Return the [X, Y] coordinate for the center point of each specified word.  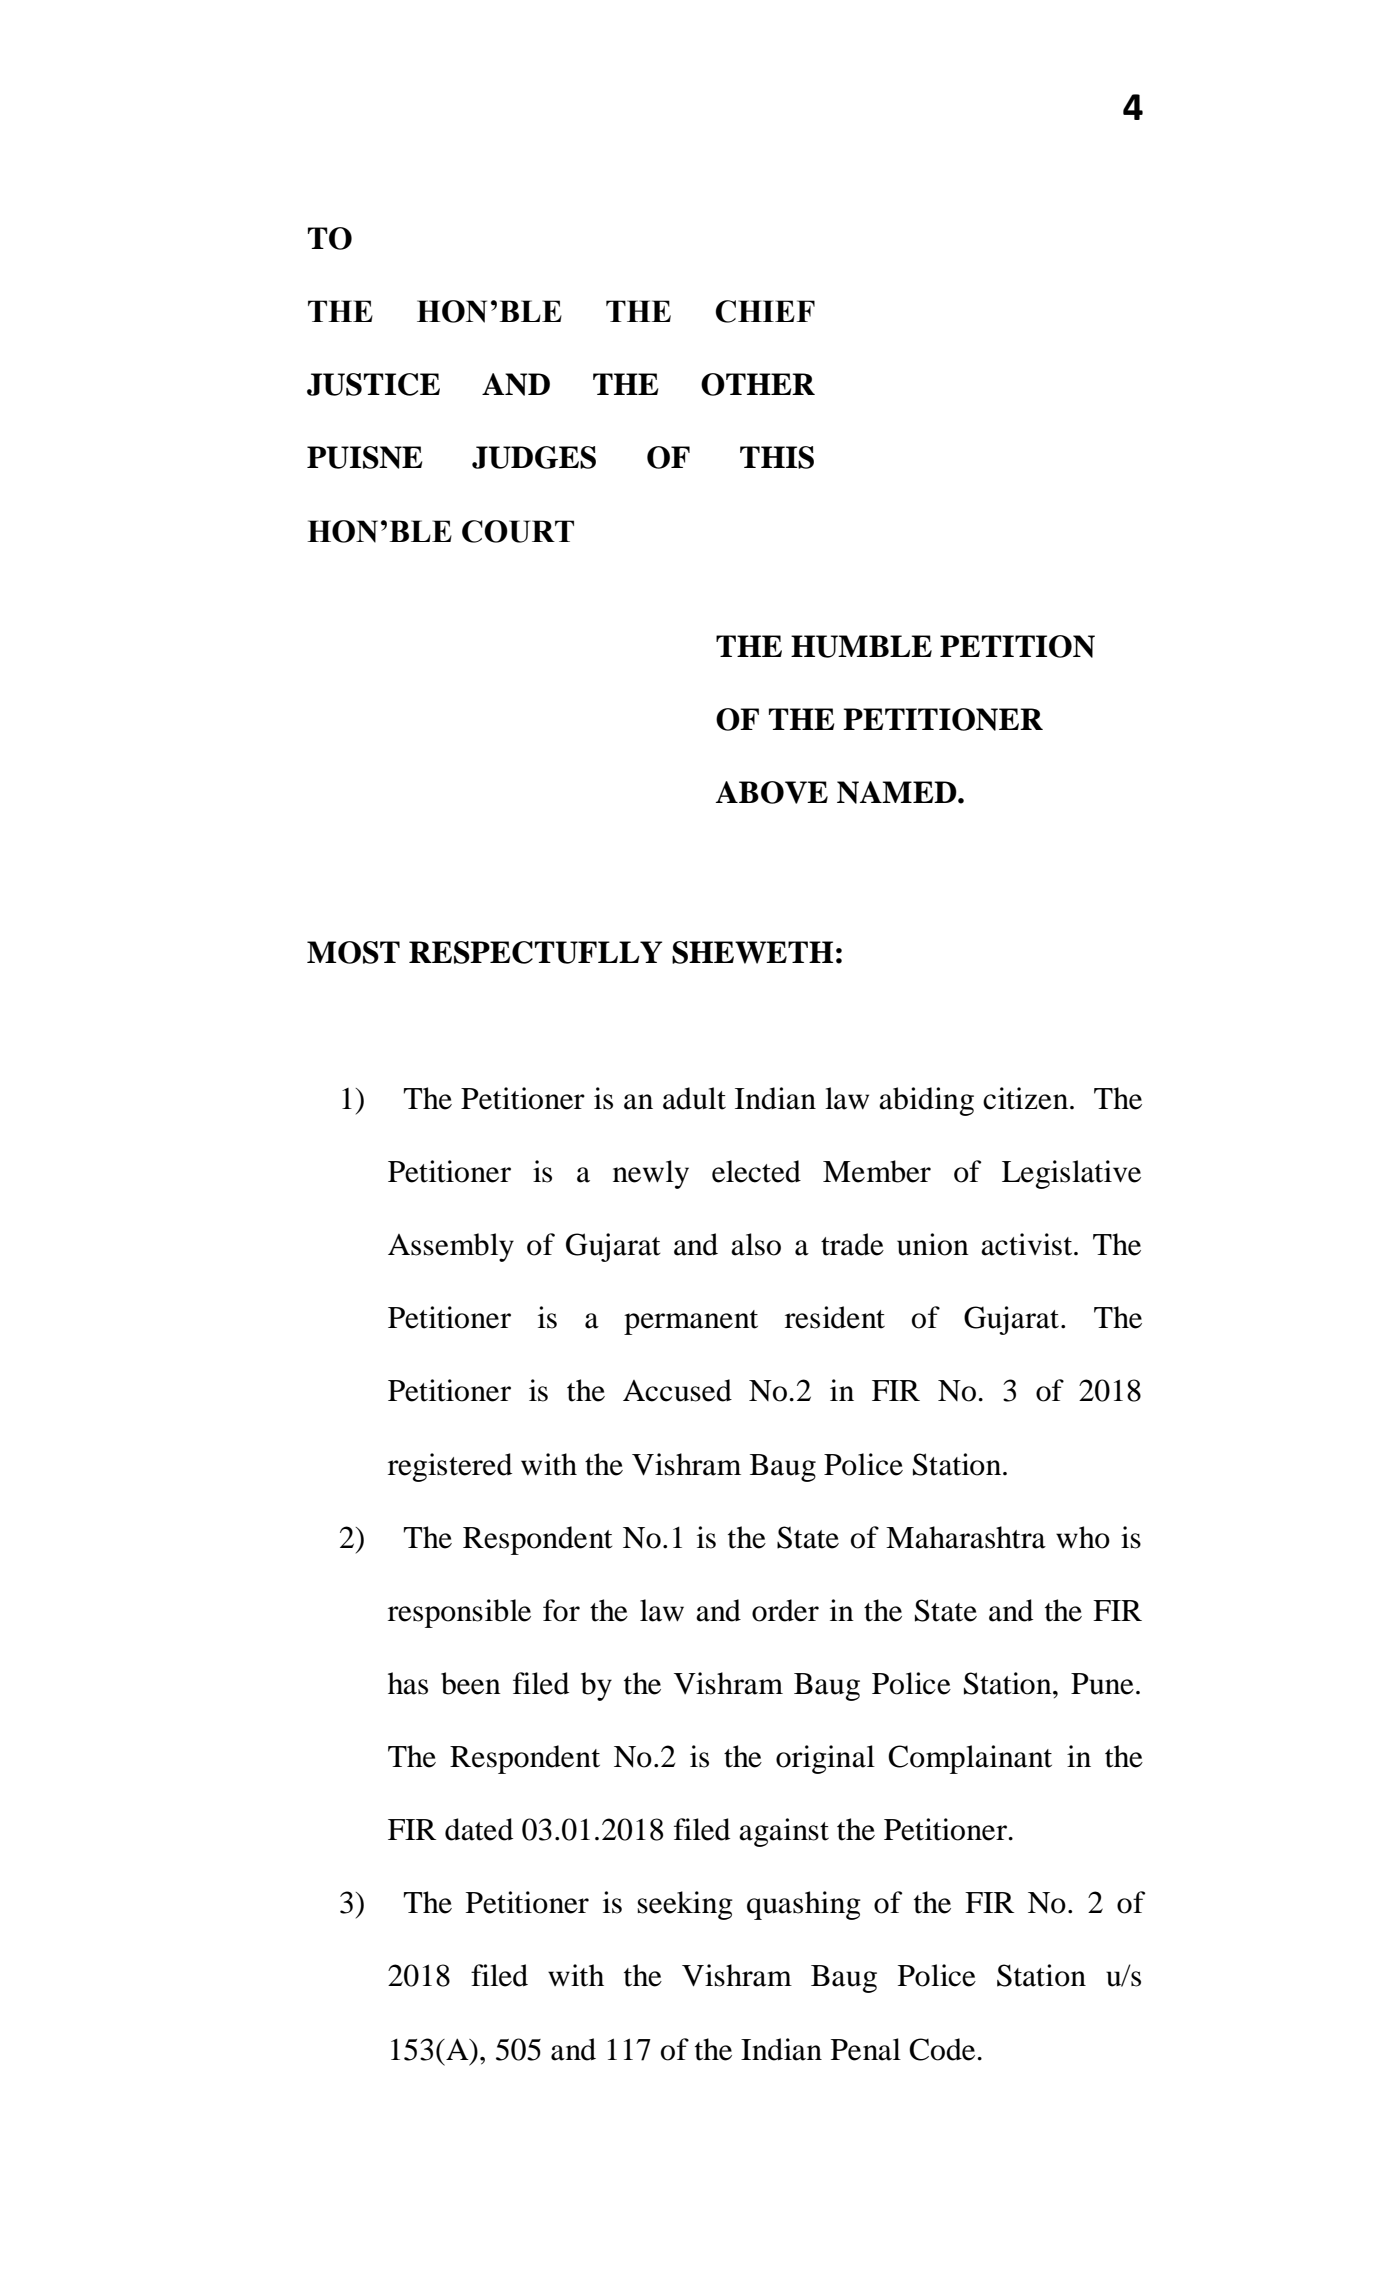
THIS [777, 457]
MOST [353, 952]
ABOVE [772, 792]
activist [1028, 1244]
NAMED [898, 792]
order [785, 1610]
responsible [459, 1613]
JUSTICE [373, 384]
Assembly [451, 1247]
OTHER [758, 384]
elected [756, 1171]
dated [479, 1829]
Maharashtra [966, 1537]
